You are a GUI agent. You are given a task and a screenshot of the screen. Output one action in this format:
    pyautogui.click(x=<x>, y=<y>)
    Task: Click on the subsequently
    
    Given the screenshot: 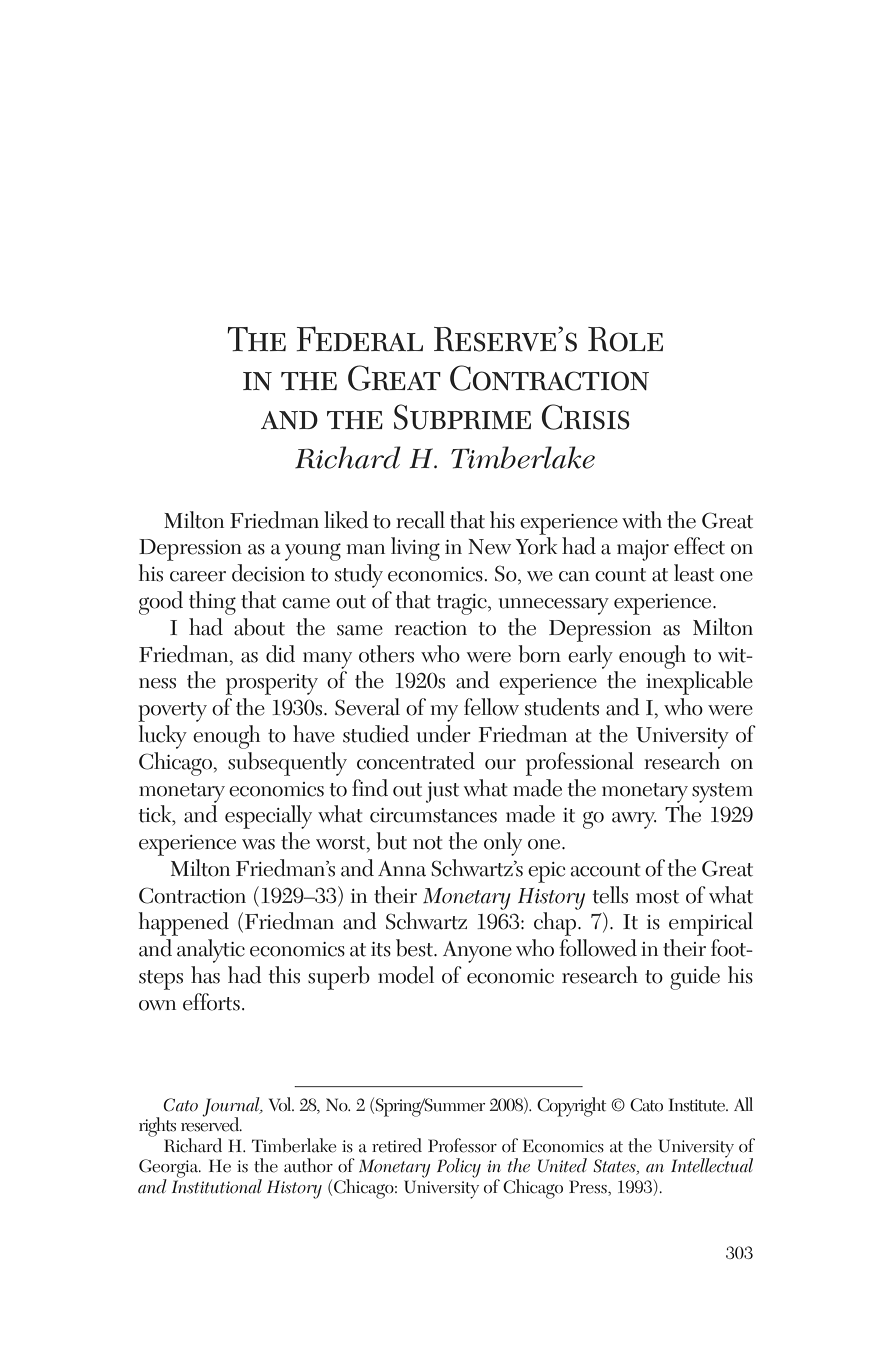 What is the action you would take?
    pyautogui.click(x=287, y=764)
